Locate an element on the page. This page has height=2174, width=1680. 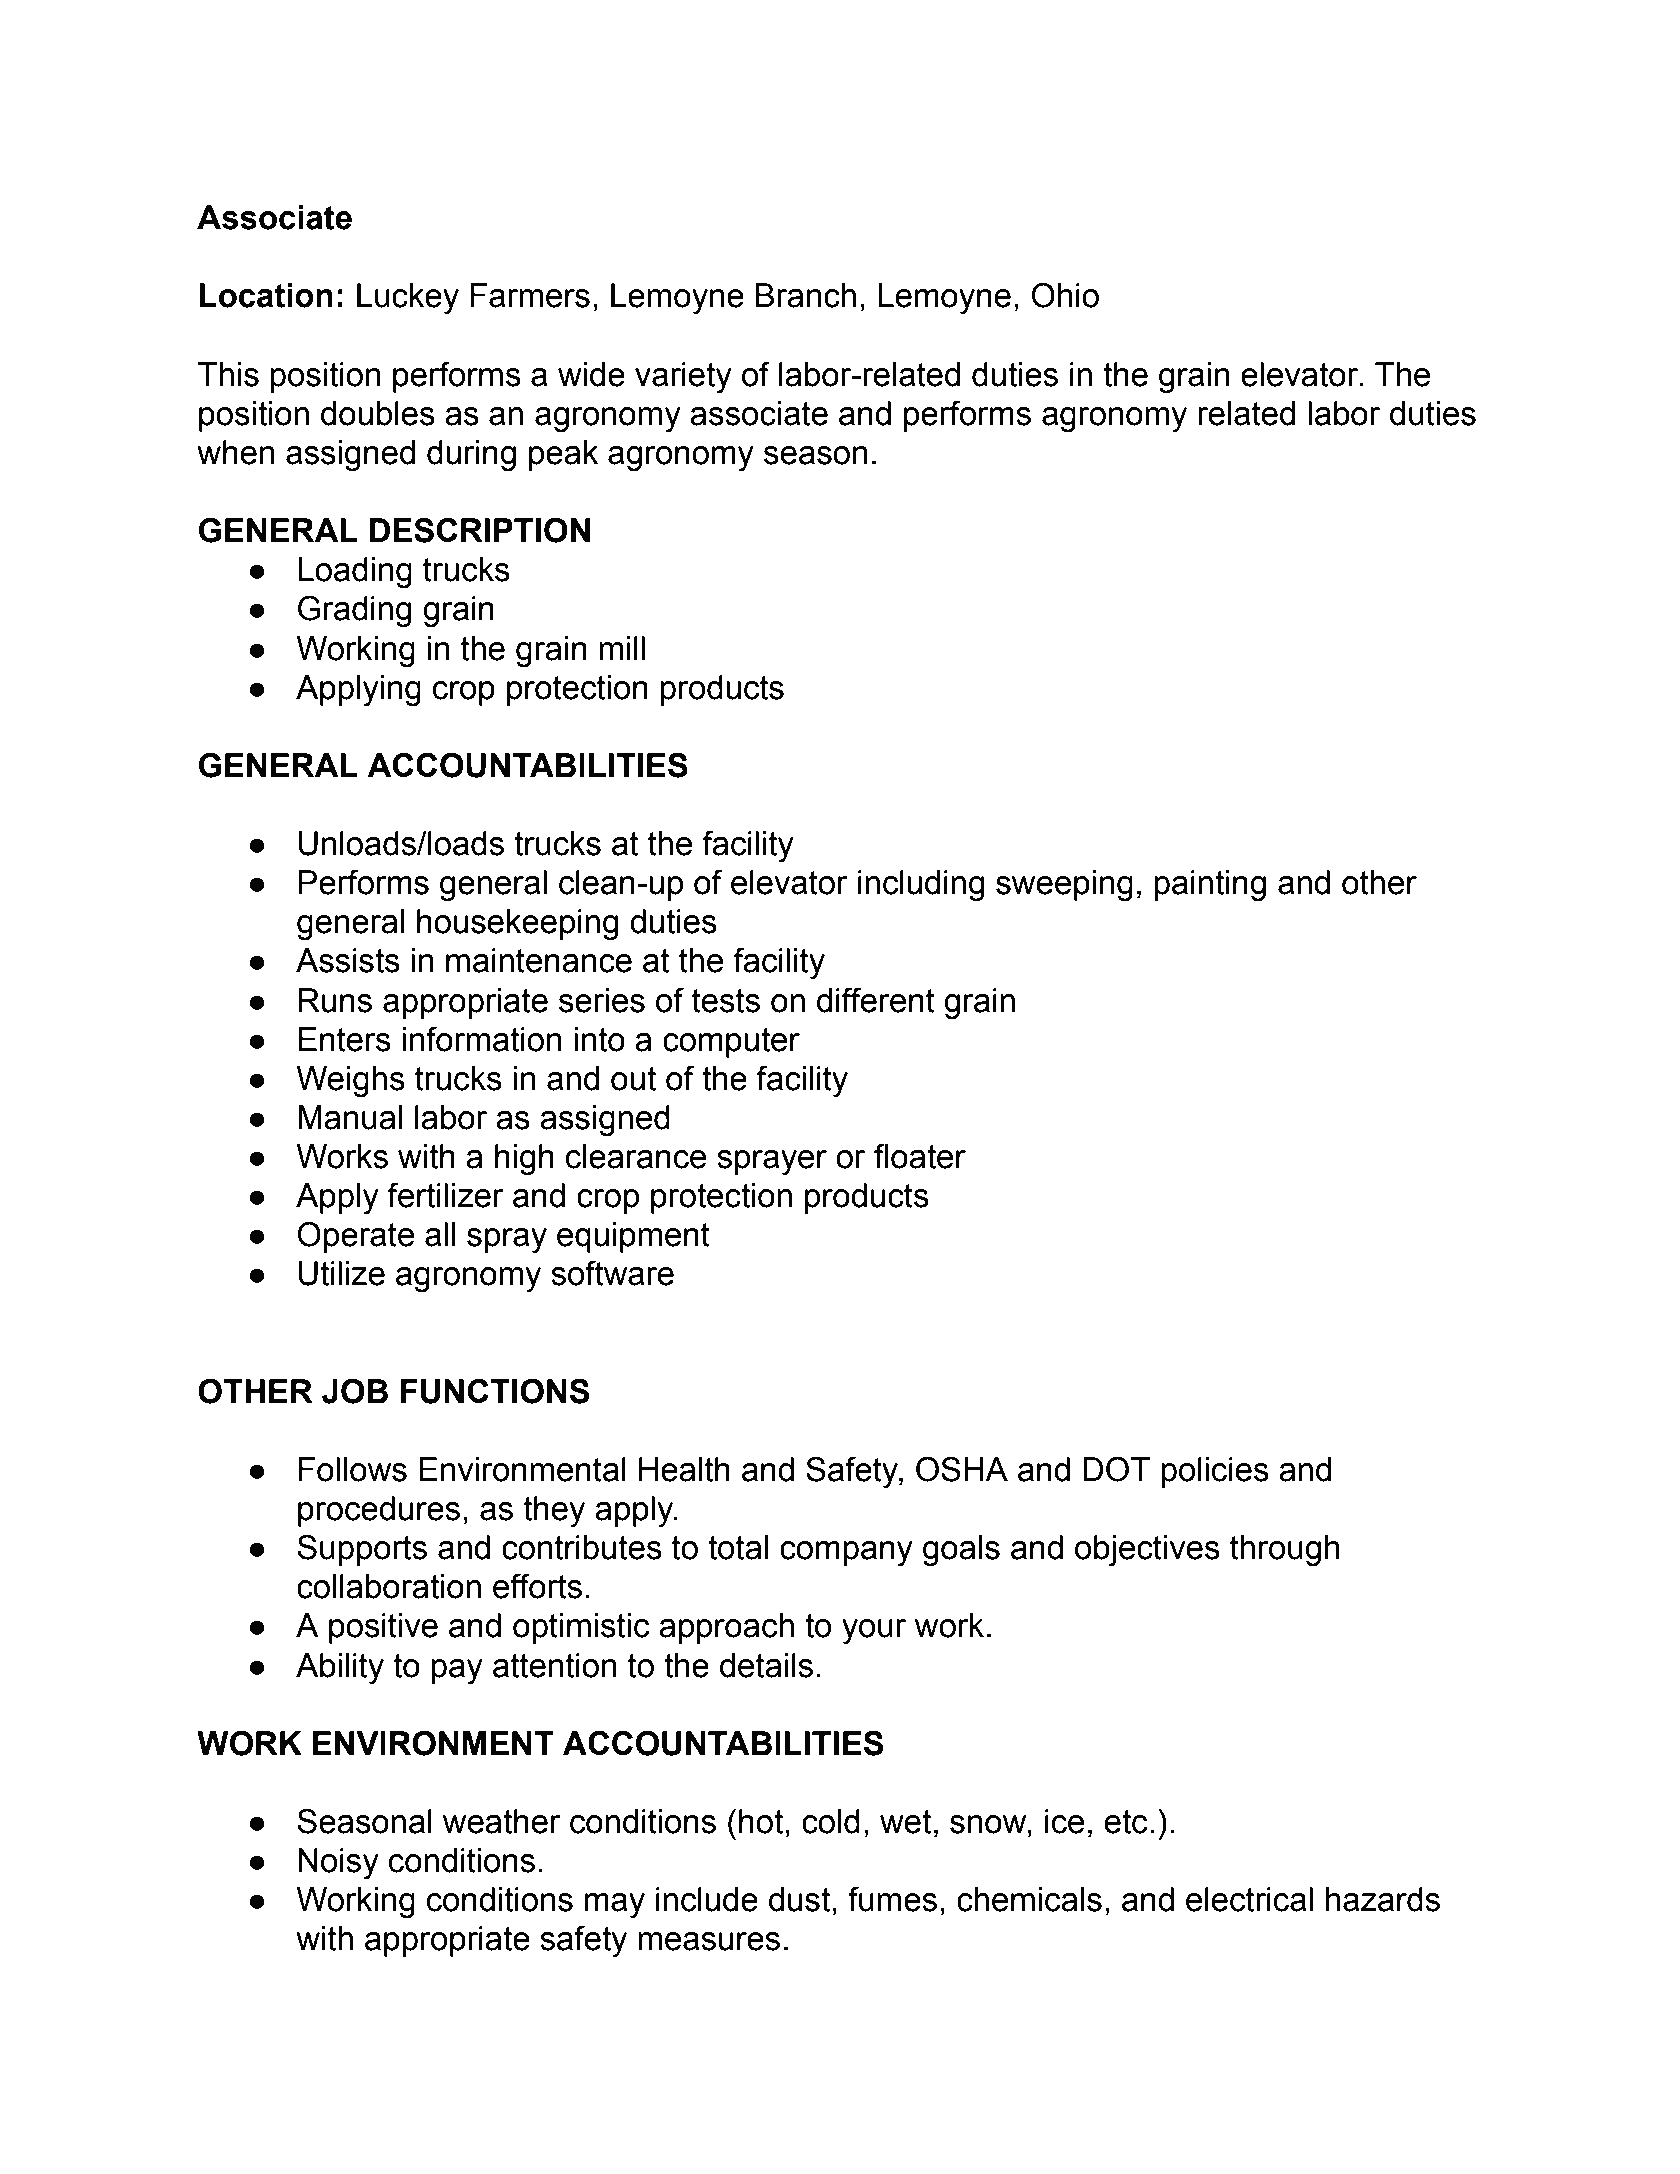
policies is located at coordinates (1215, 1472).
